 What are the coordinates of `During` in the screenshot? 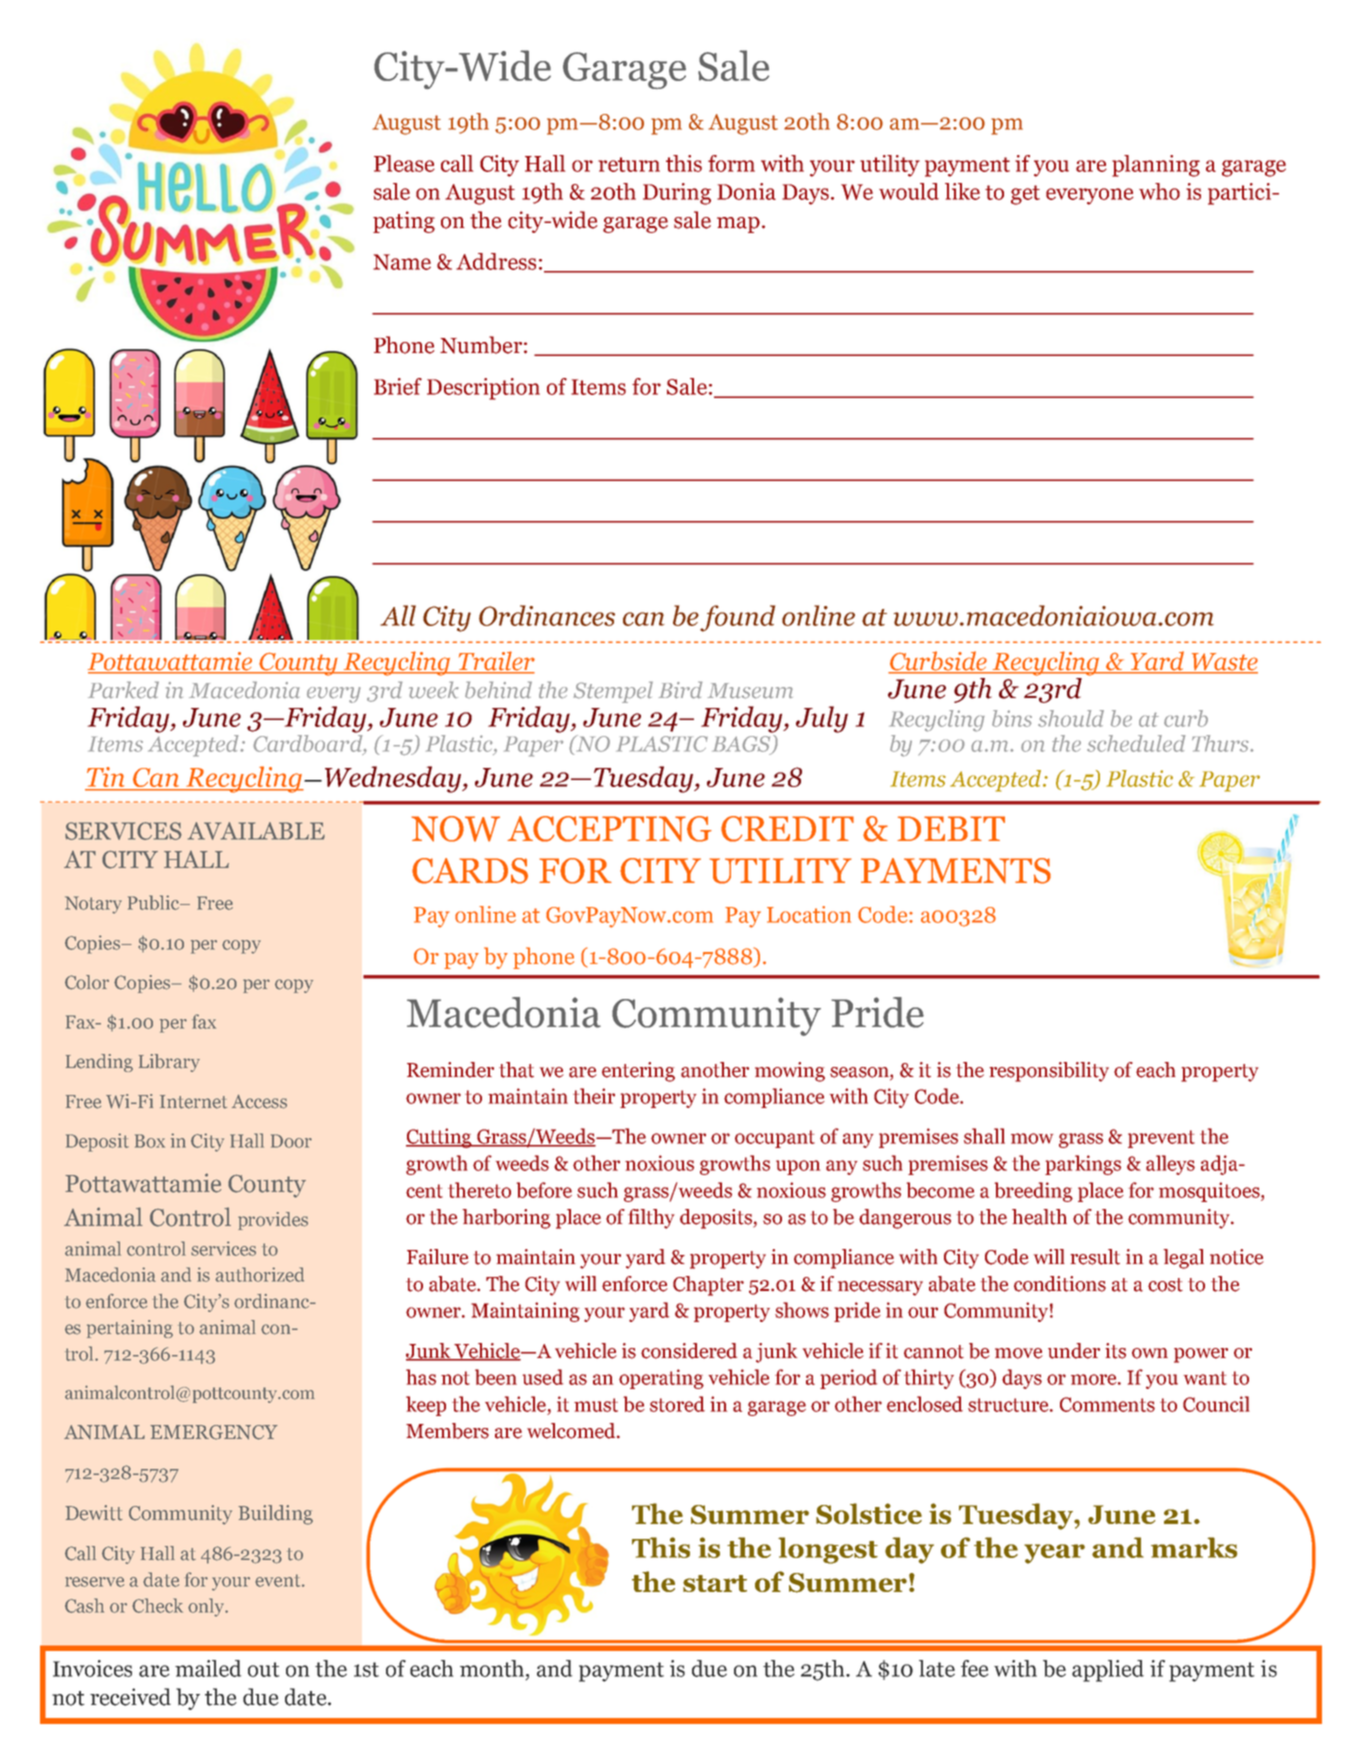 It's located at (677, 194).
